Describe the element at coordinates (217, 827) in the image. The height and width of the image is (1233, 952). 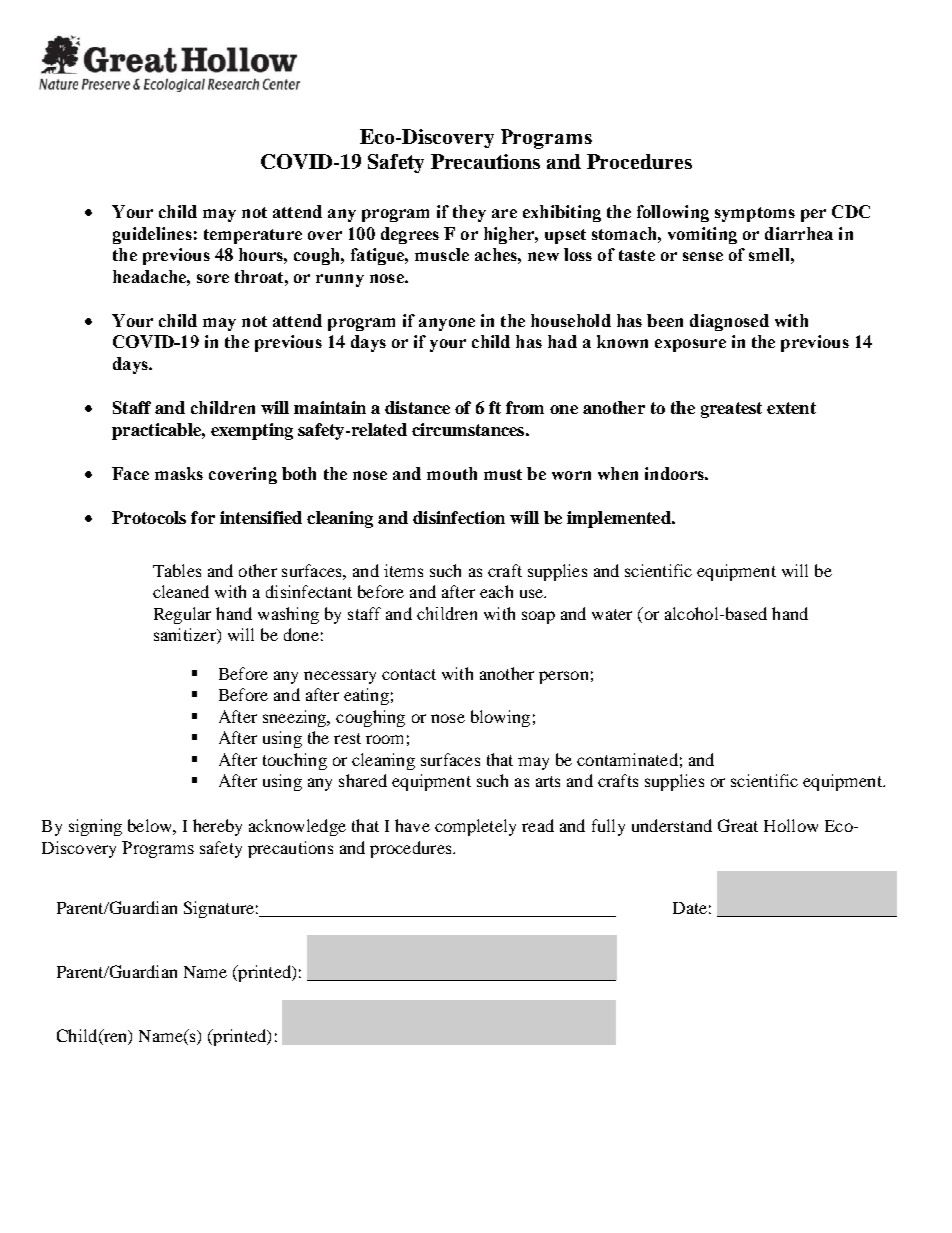
I see `hereby` at that location.
